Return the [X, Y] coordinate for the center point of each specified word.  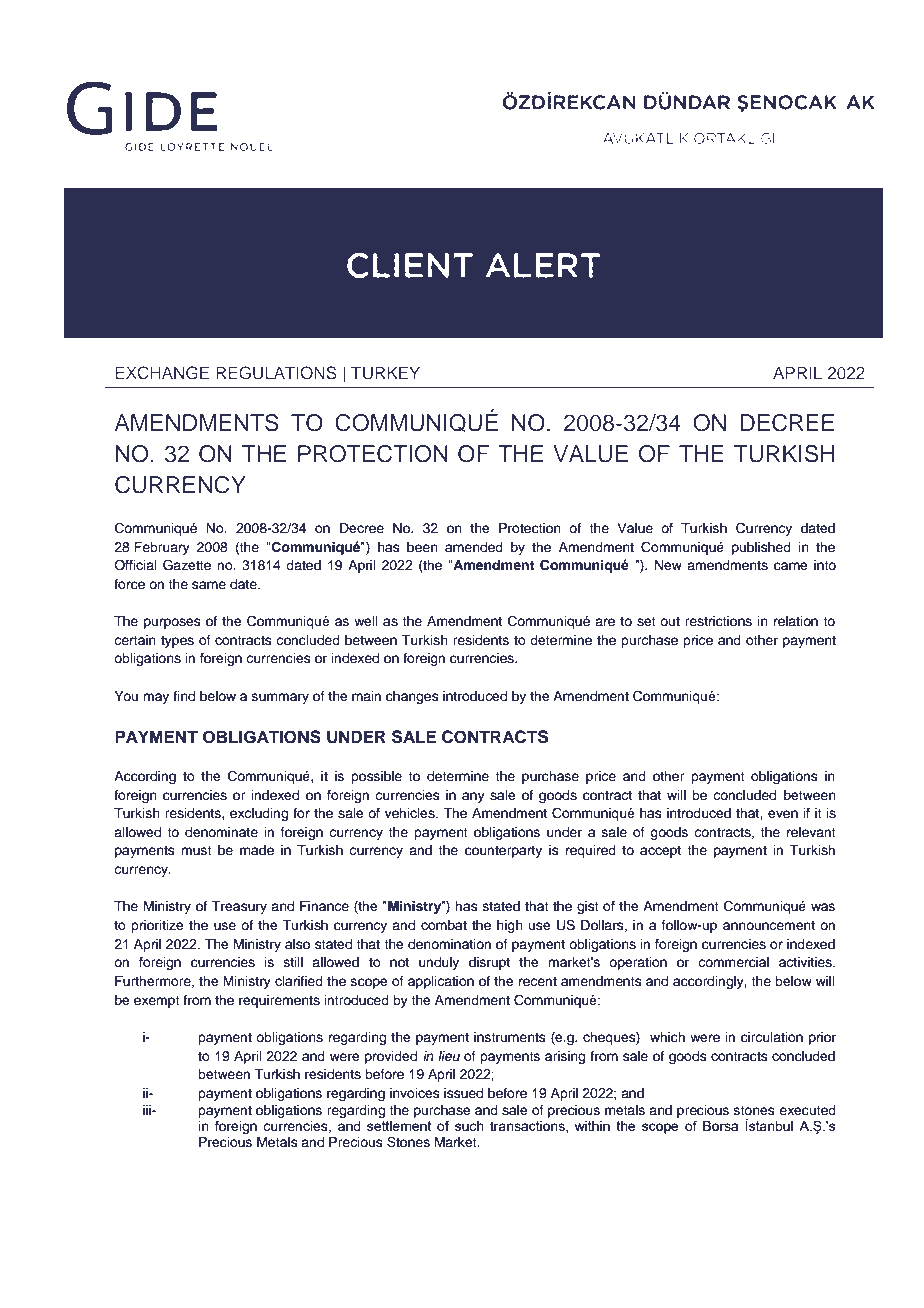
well [366, 621]
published [761, 548]
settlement [399, 1126]
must [196, 850]
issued [463, 1093]
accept [660, 852]
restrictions [718, 621]
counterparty [503, 852]
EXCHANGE [162, 373]
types [177, 642]
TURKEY [385, 373]
